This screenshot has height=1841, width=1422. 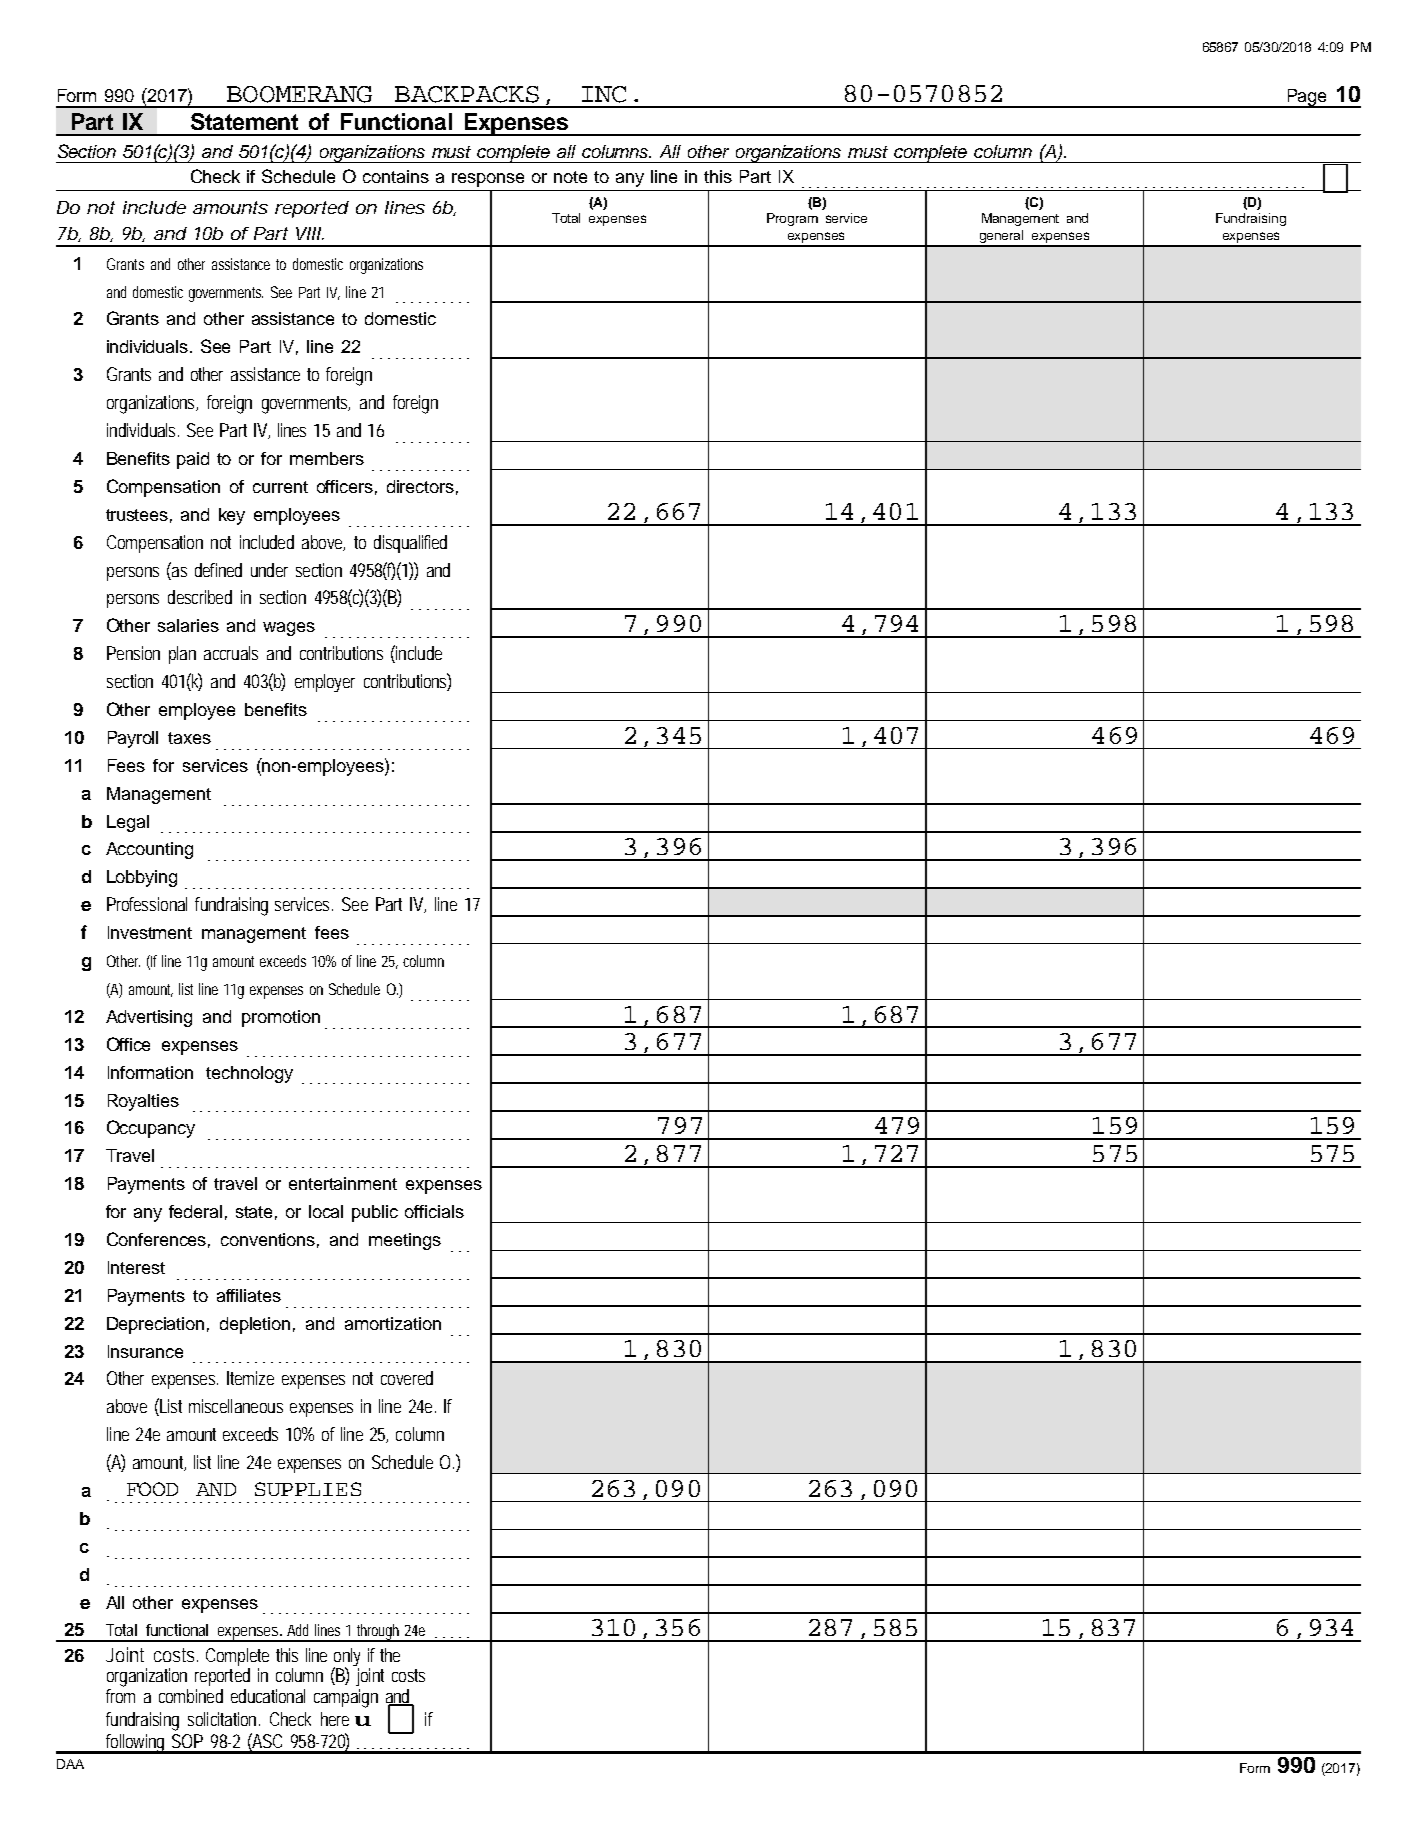 What do you see at coordinates (195, 1211) in the screenshot?
I see `federal` at bounding box center [195, 1211].
